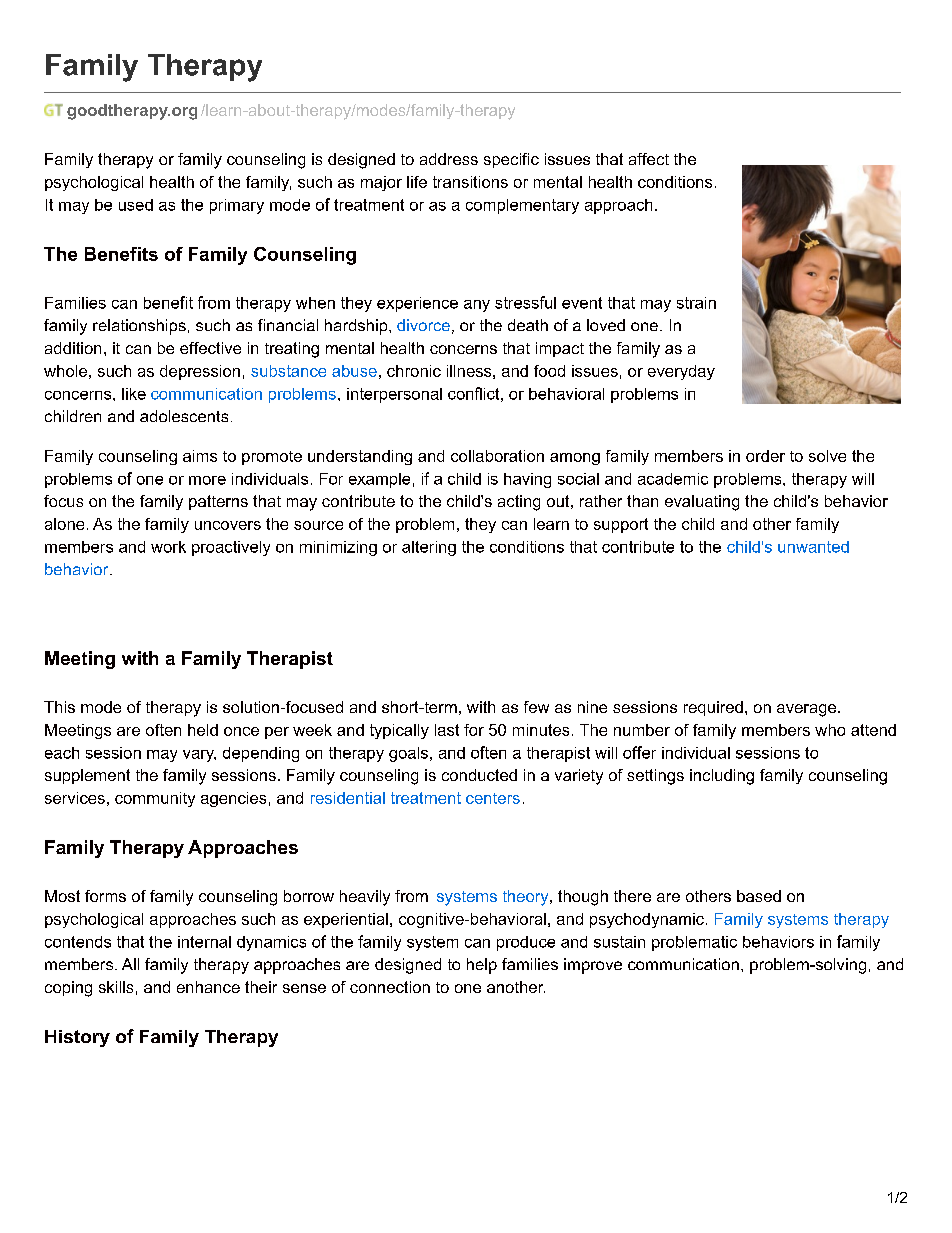 Image resolution: width=952 pixels, height=1233 pixels. Describe the element at coordinates (813, 547) in the image. I see `unwanted` at that location.
